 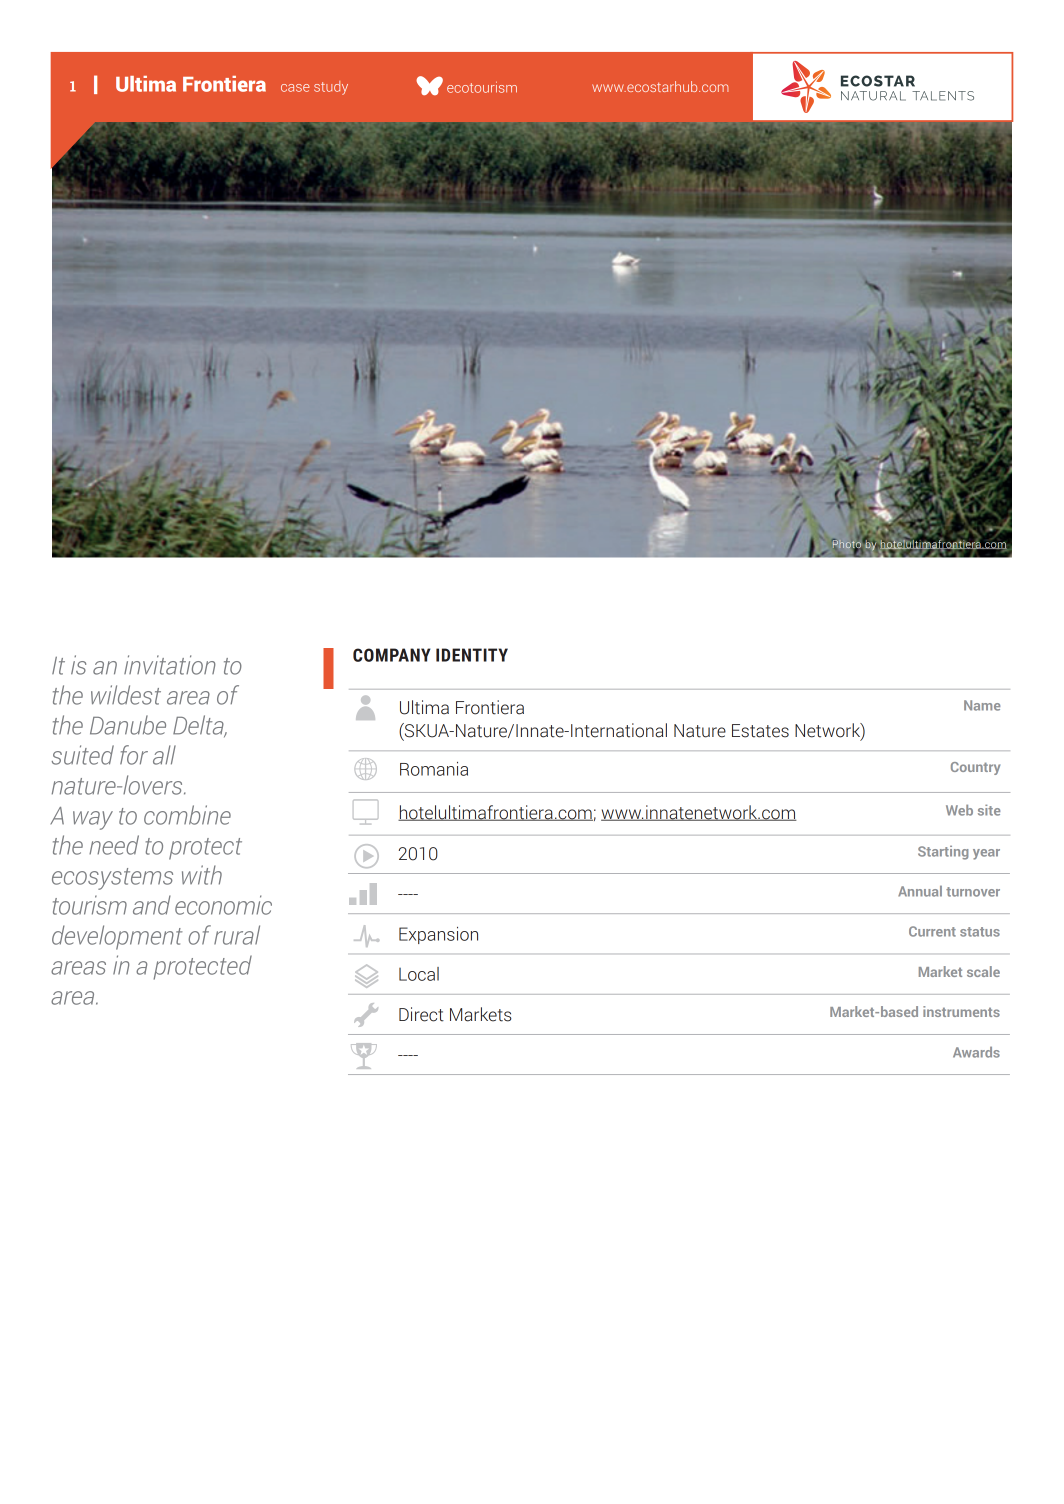 What do you see at coordinates (170, 665) in the screenshot?
I see `invitation` at bounding box center [170, 665].
